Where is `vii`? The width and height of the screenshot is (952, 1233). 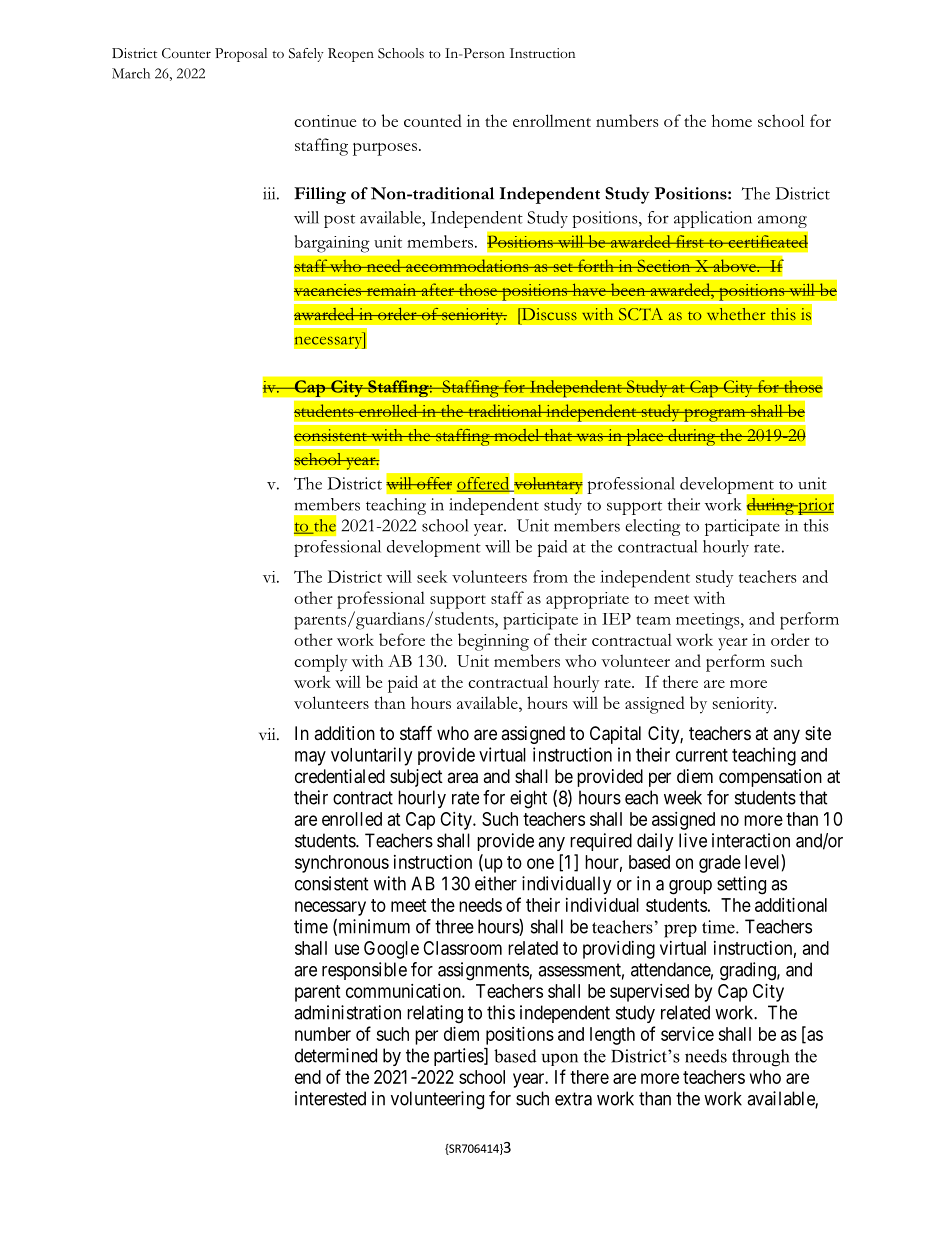
vii is located at coordinates (268, 734).
